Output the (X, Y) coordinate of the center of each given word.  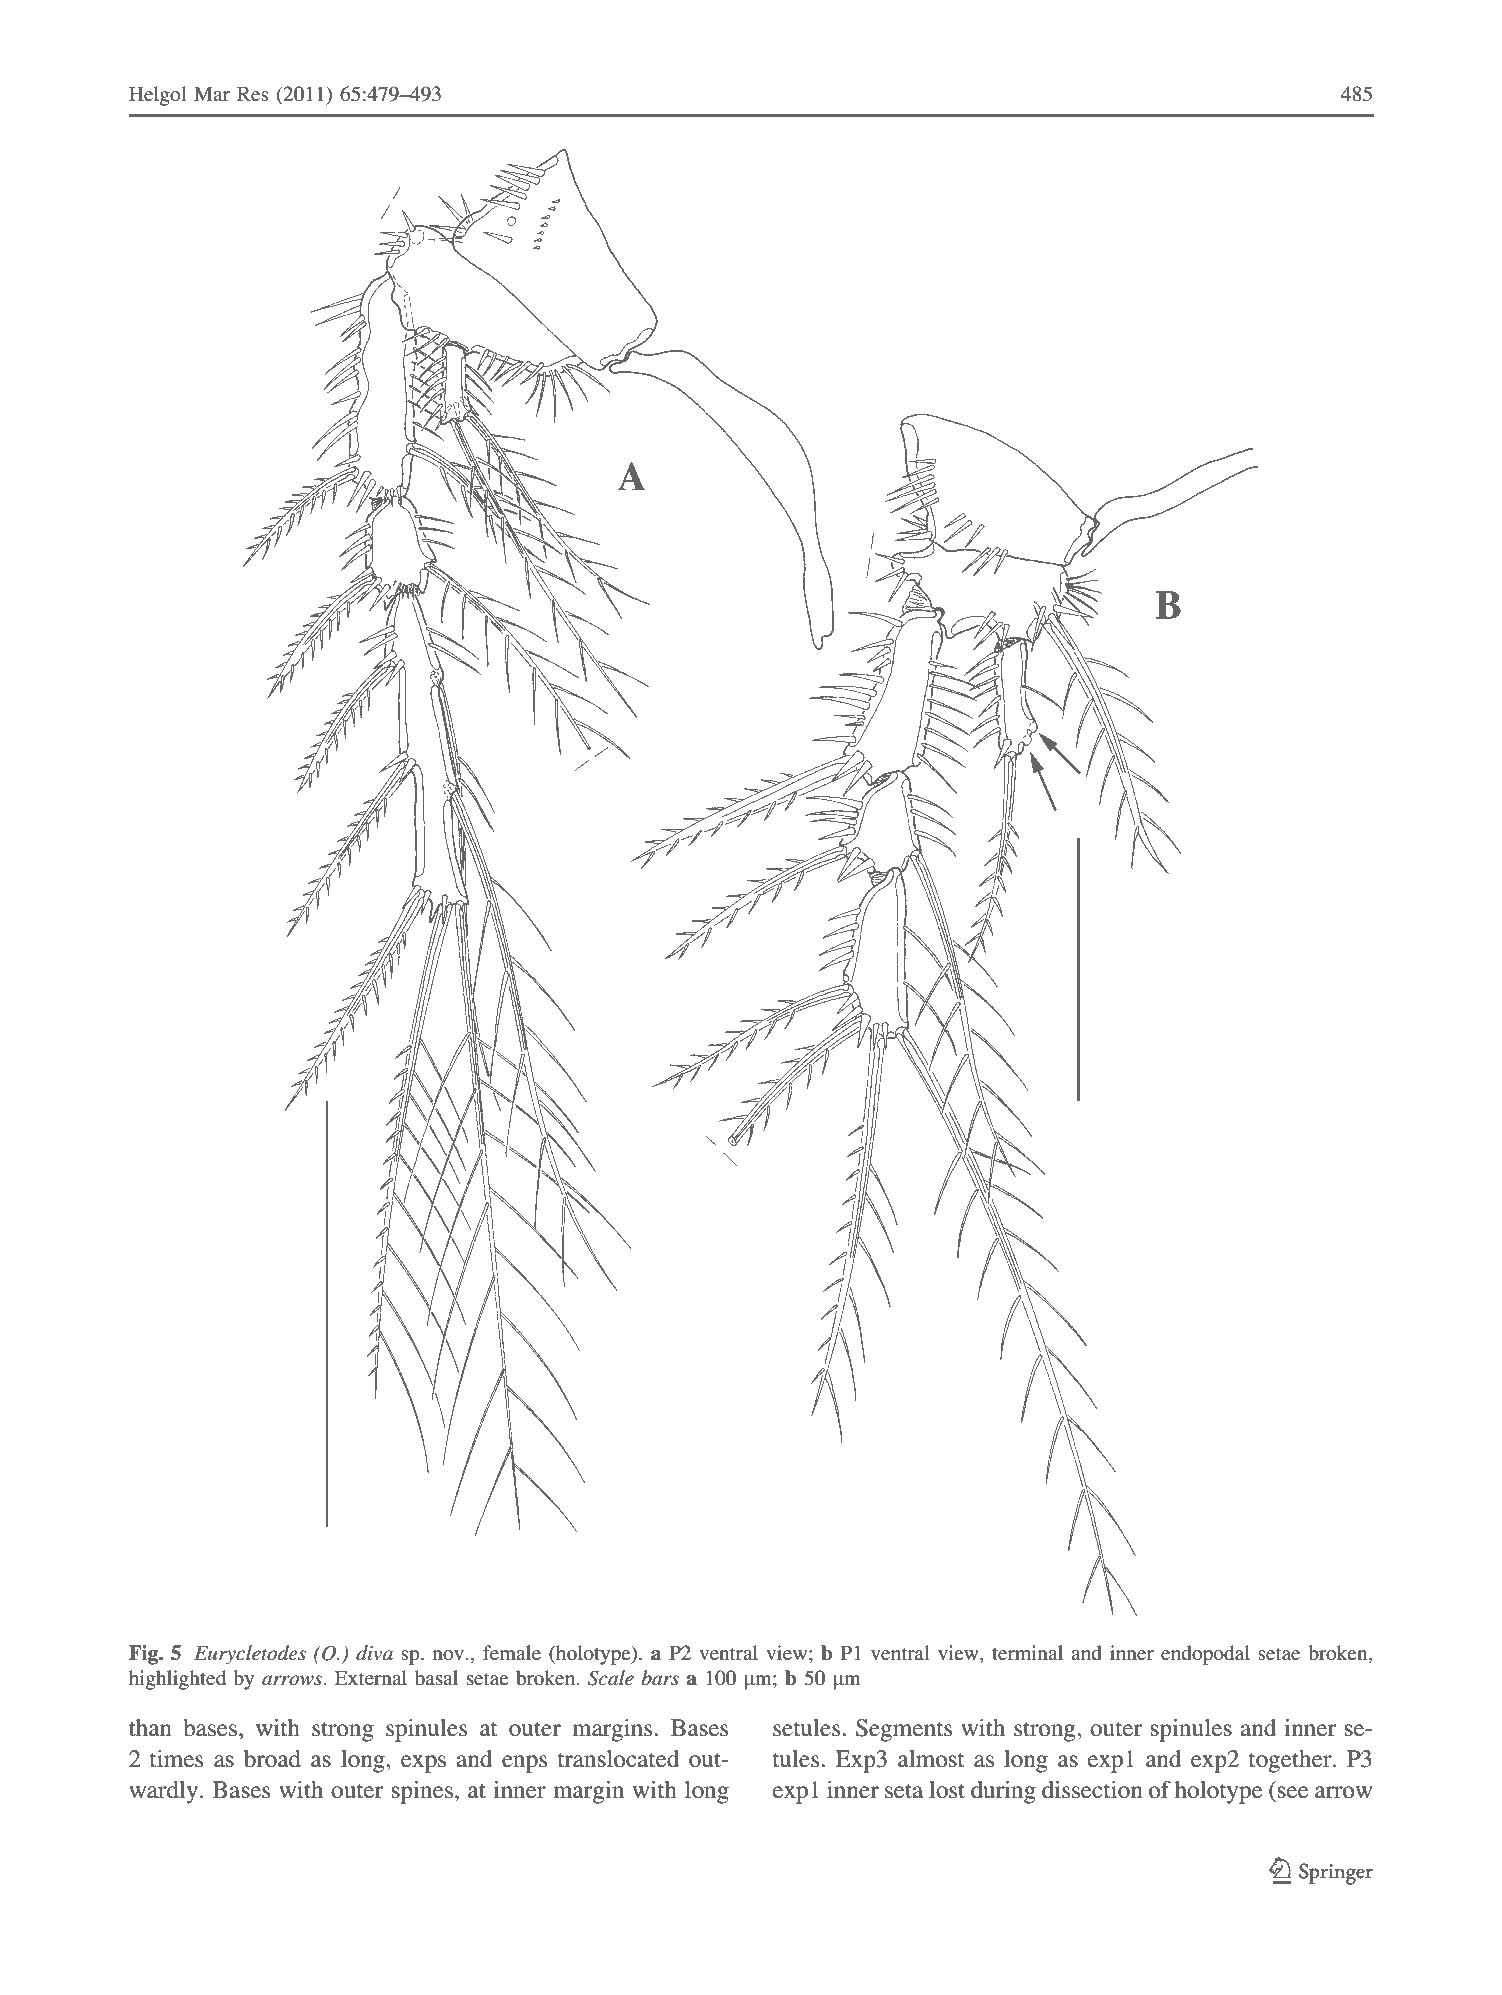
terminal (1027, 1652)
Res (253, 94)
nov (450, 1655)
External (371, 1677)
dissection (1092, 1790)
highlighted (177, 1680)
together (1291, 1761)
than (150, 1728)
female (512, 1652)
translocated (618, 1759)
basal (436, 1677)
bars (660, 1678)
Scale (611, 1678)
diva (374, 1652)
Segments (904, 1730)
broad (272, 1759)
